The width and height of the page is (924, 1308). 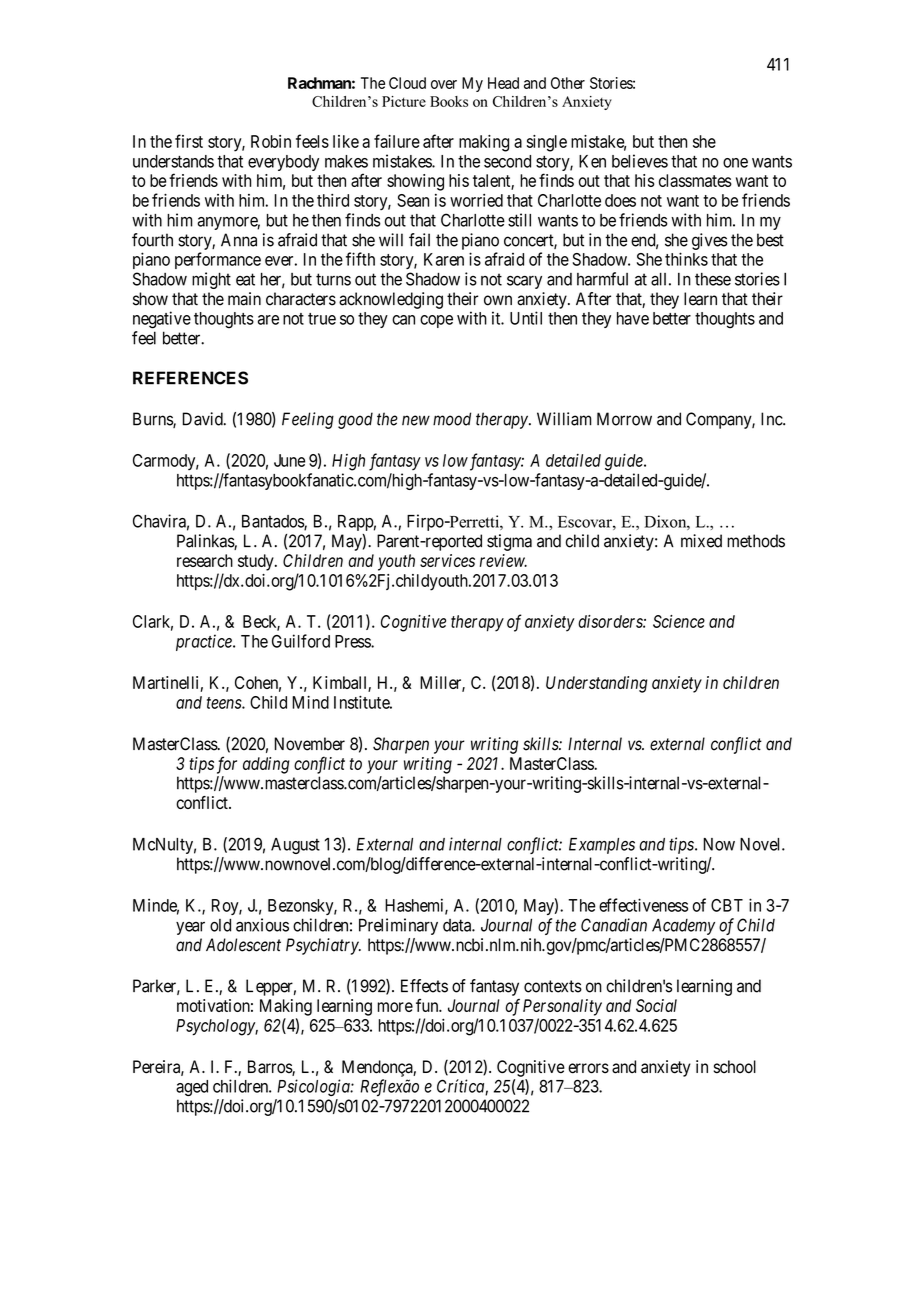 I want to click on adding, so click(x=266, y=765).
